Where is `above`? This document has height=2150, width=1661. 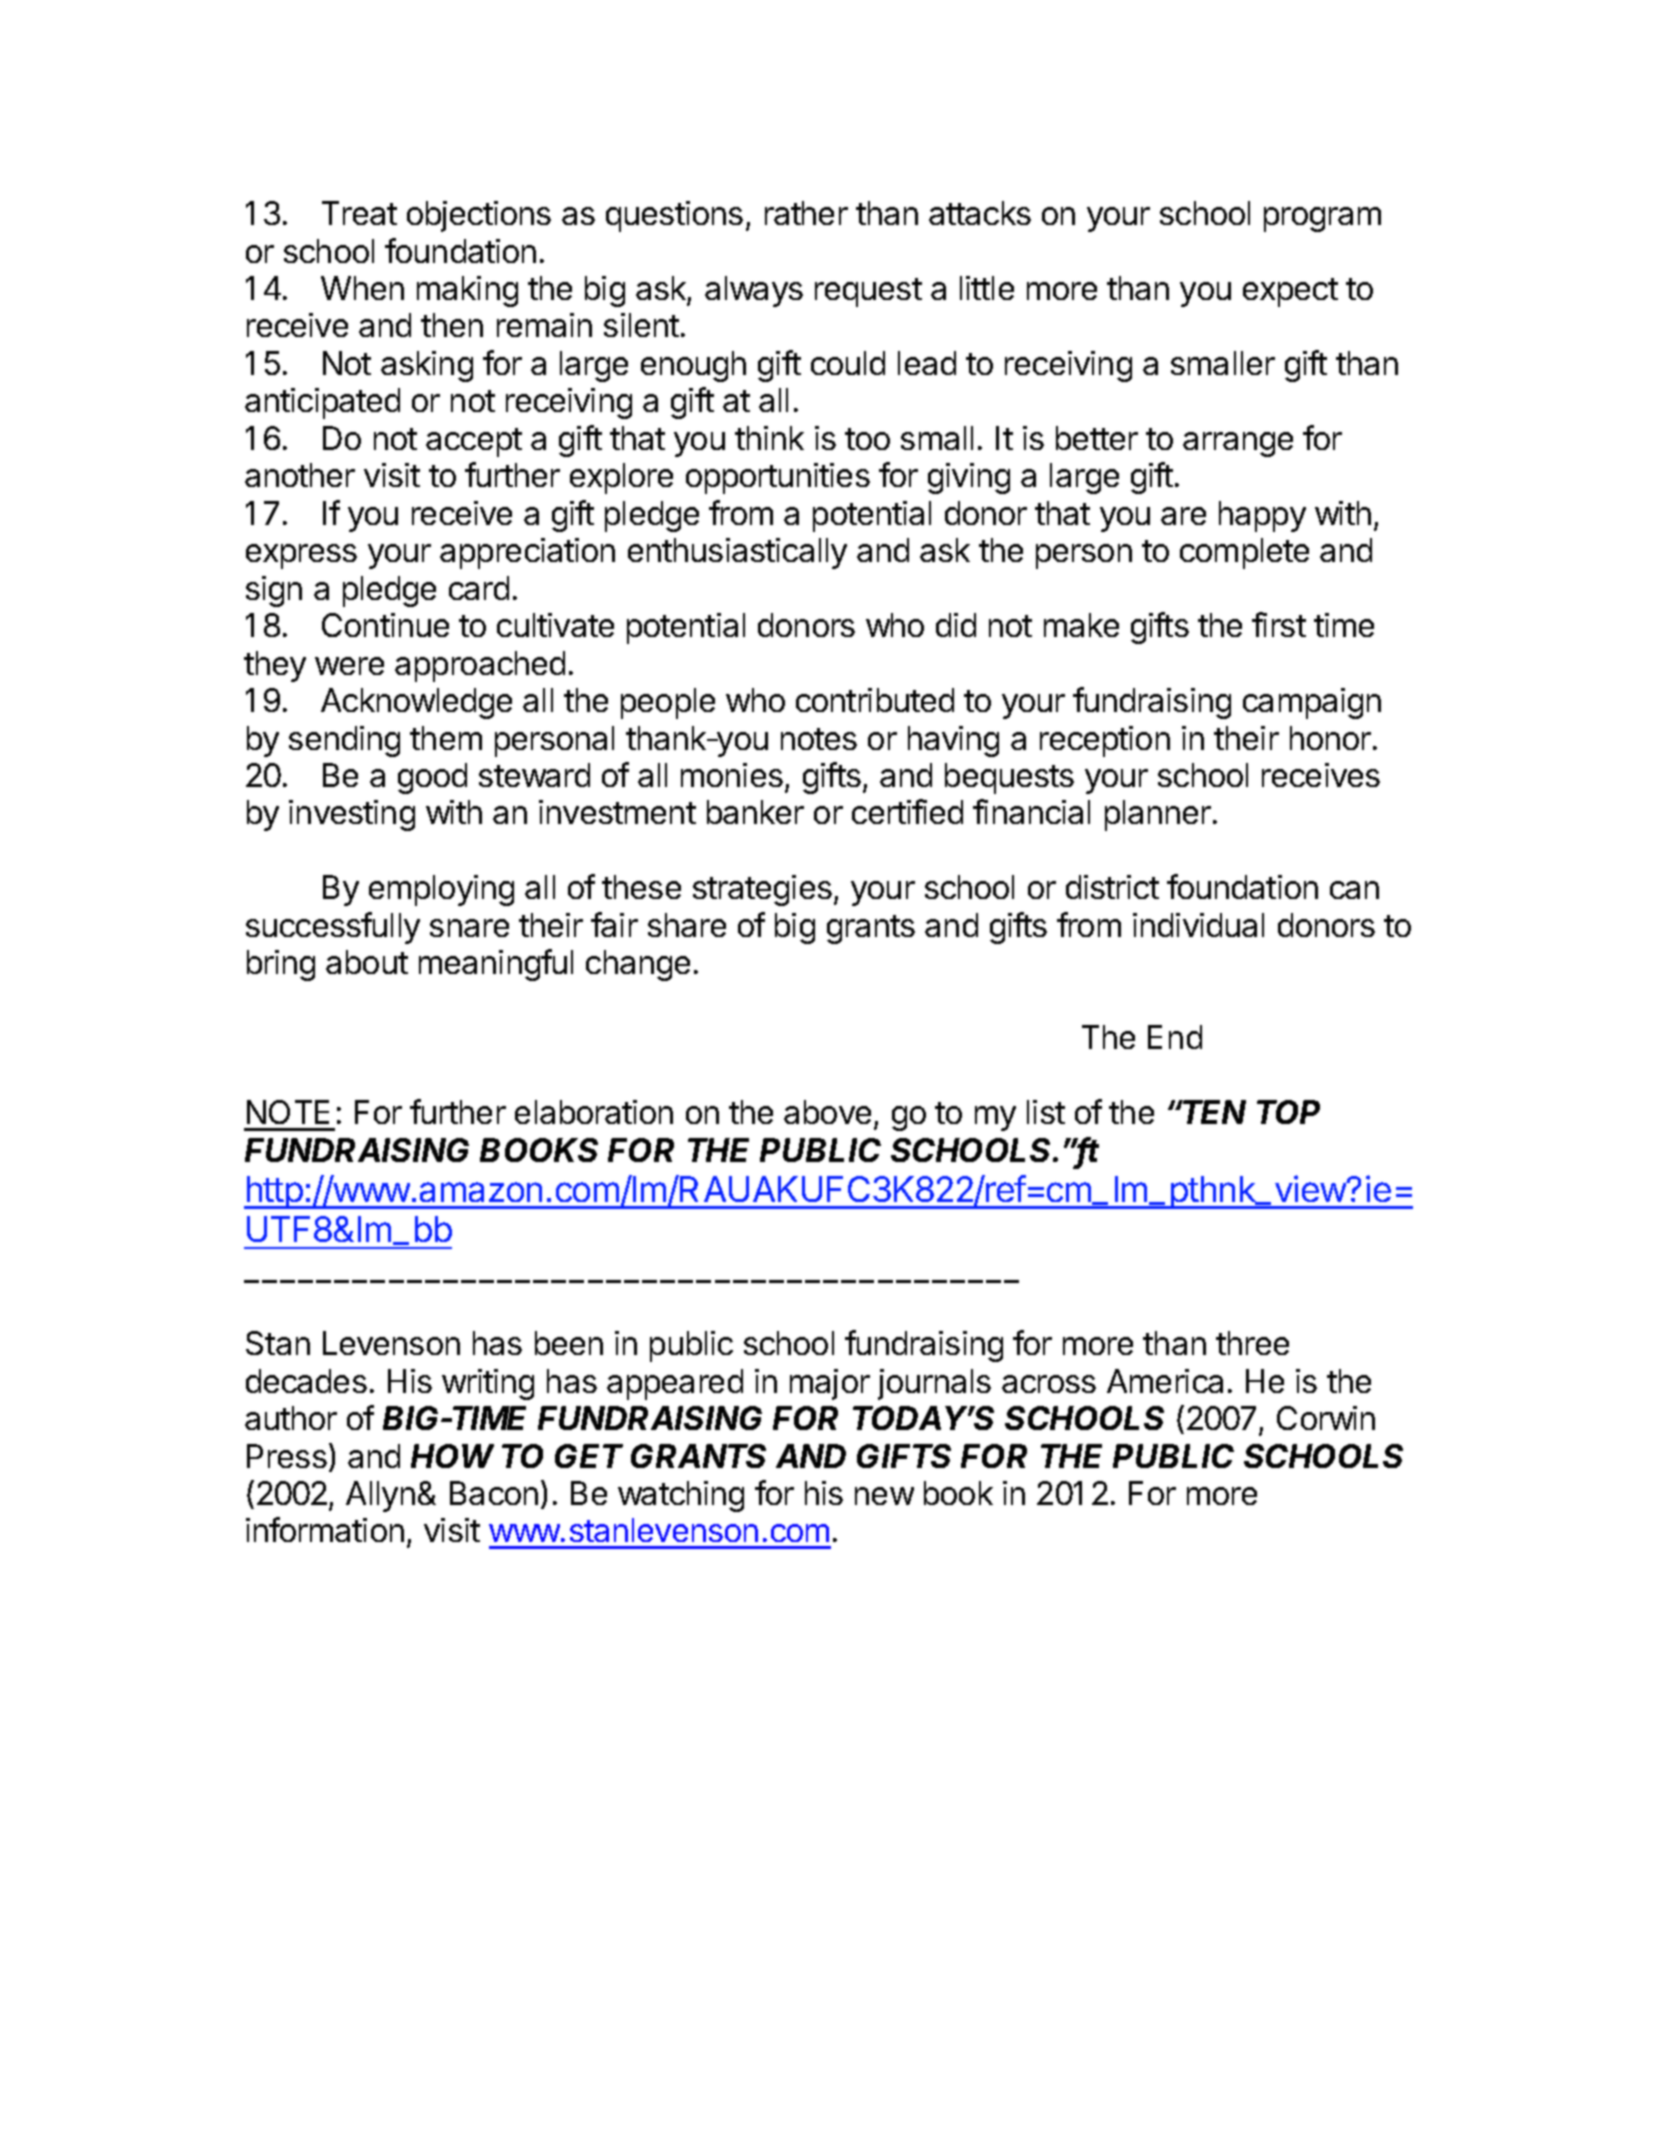
above is located at coordinates (827, 1112).
